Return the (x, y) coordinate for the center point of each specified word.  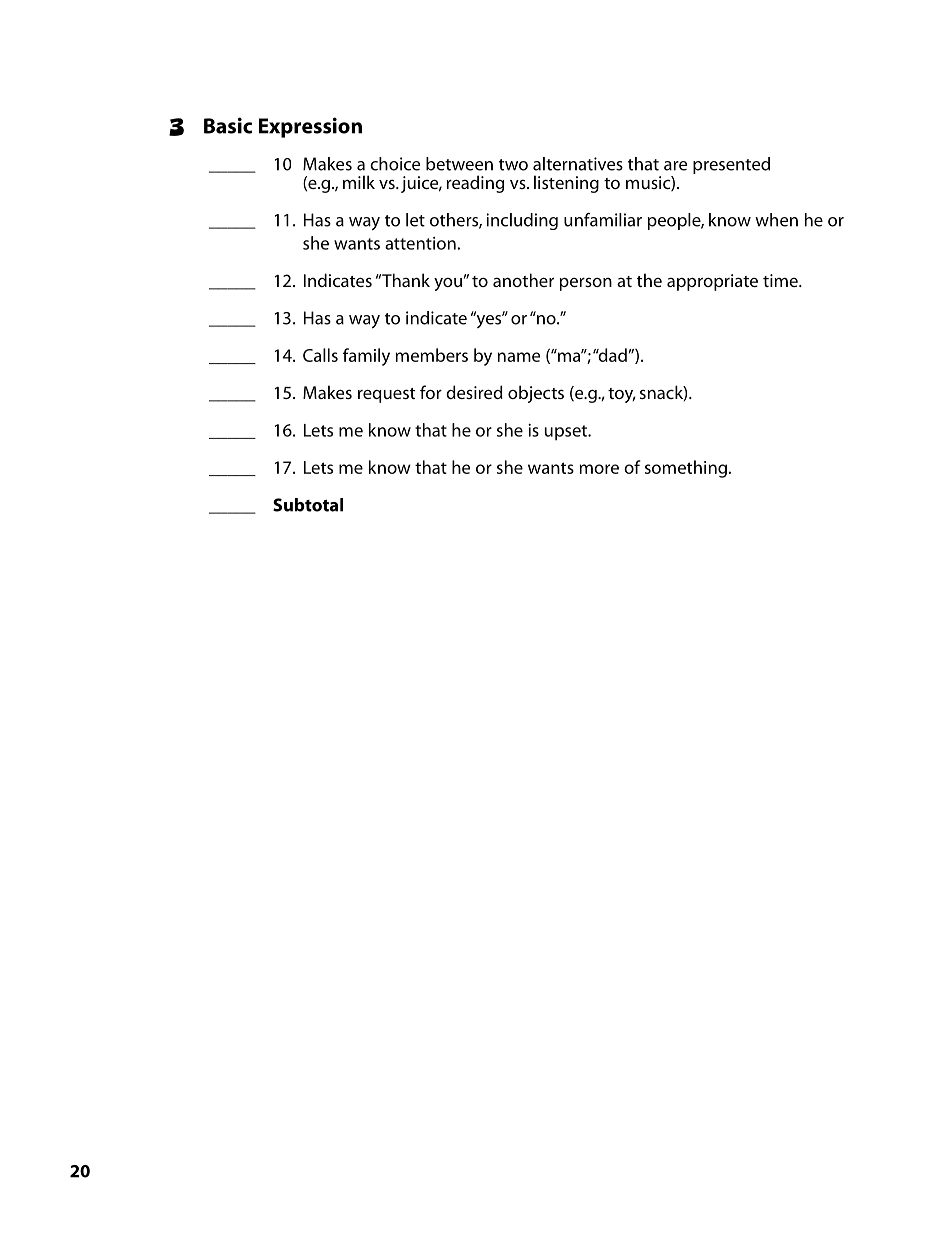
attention (420, 243)
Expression (310, 127)
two (513, 165)
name (518, 357)
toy (622, 395)
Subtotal (308, 505)
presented (731, 165)
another (523, 280)
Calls (320, 355)
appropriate (712, 282)
